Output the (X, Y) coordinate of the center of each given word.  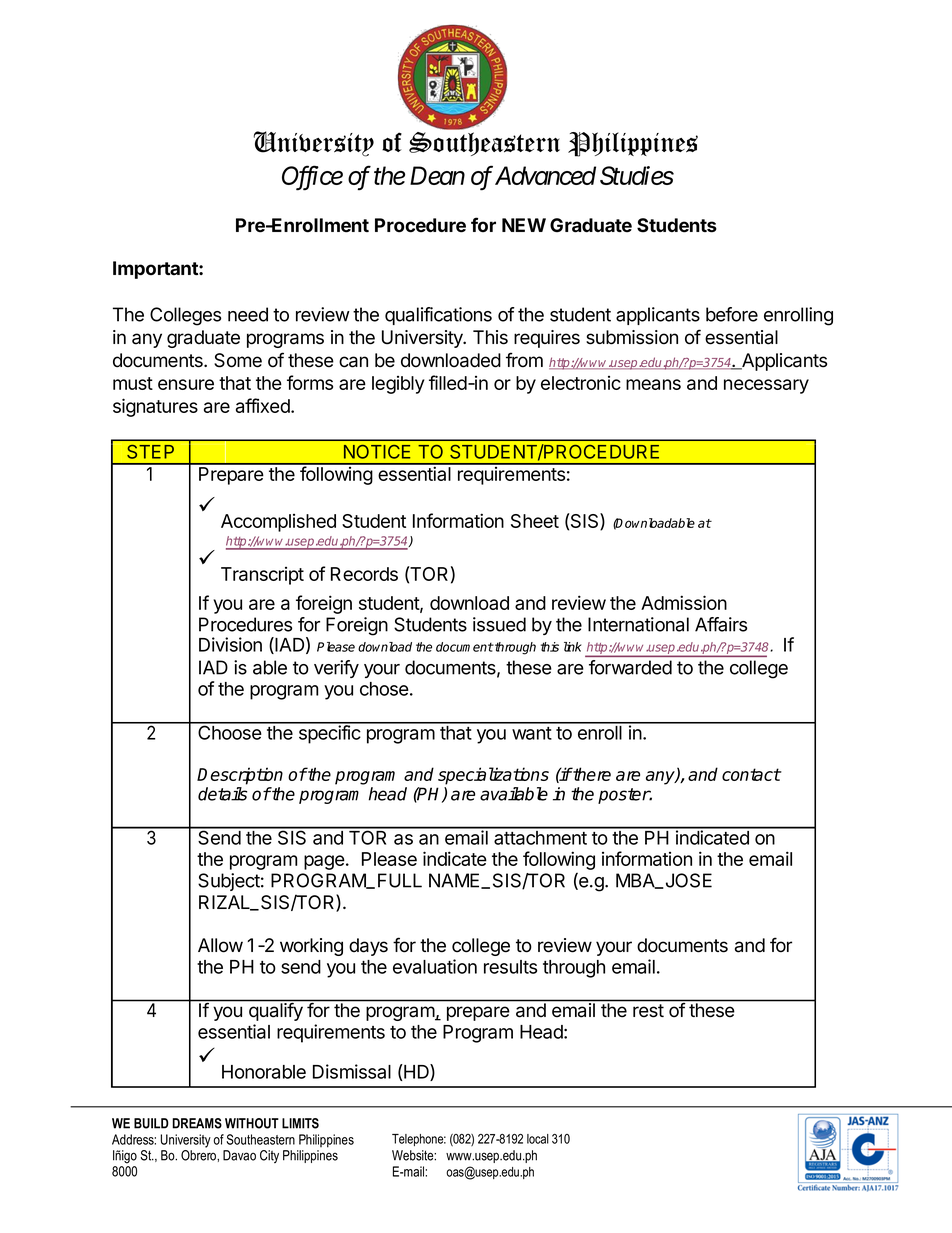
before (732, 314)
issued (499, 624)
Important (156, 270)
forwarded (630, 667)
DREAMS (197, 1123)
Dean (437, 175)
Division (230, 644)
